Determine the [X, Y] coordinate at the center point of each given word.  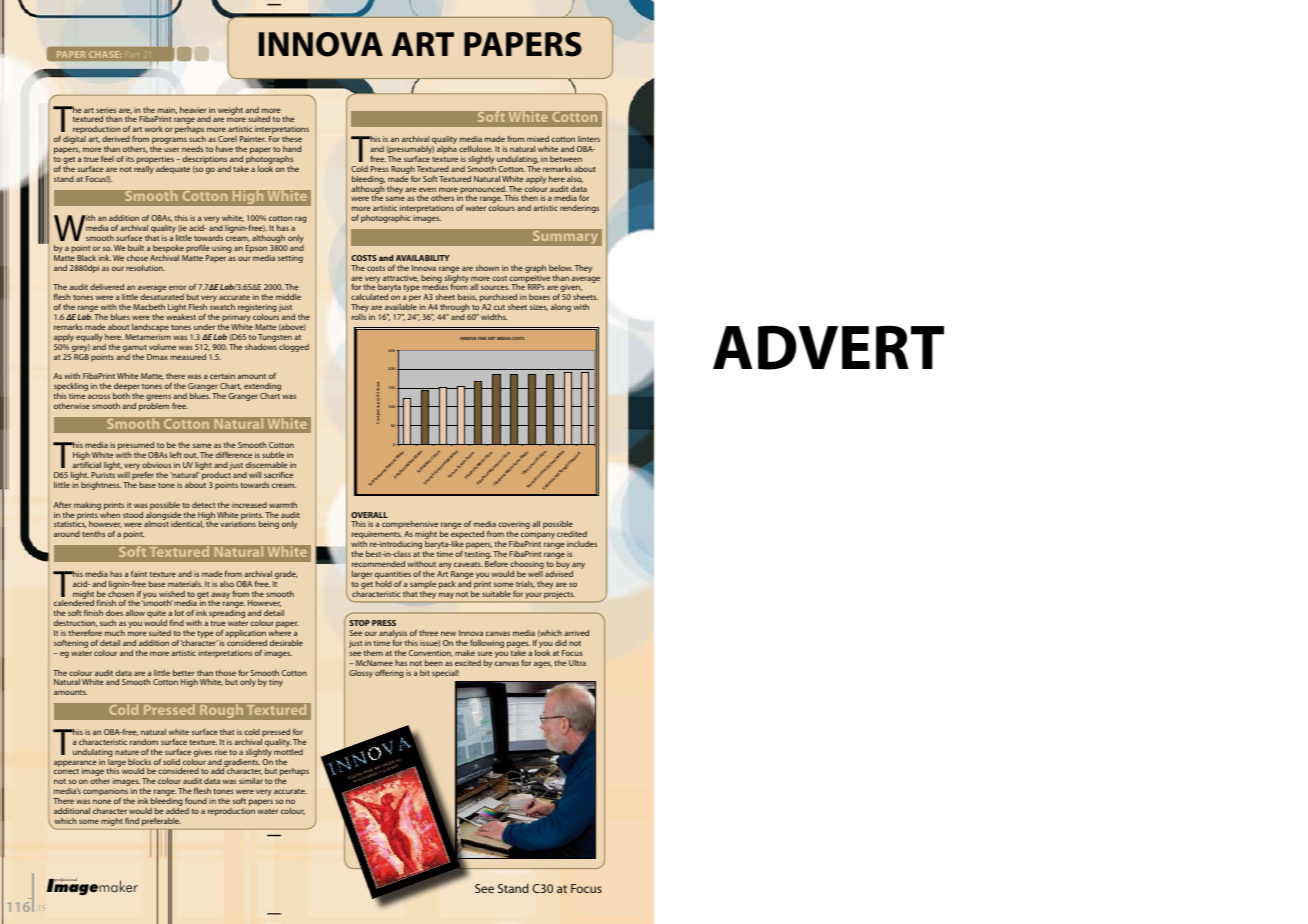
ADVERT [828, 347]
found [196, 800]
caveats [468, 564]
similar [251, 781]
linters [589, 139]
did [561, 643]
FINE [482, 338]
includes [582, 544]
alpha [447, 150]
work [154, 129]
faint [139, 574]
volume [162, 347]
